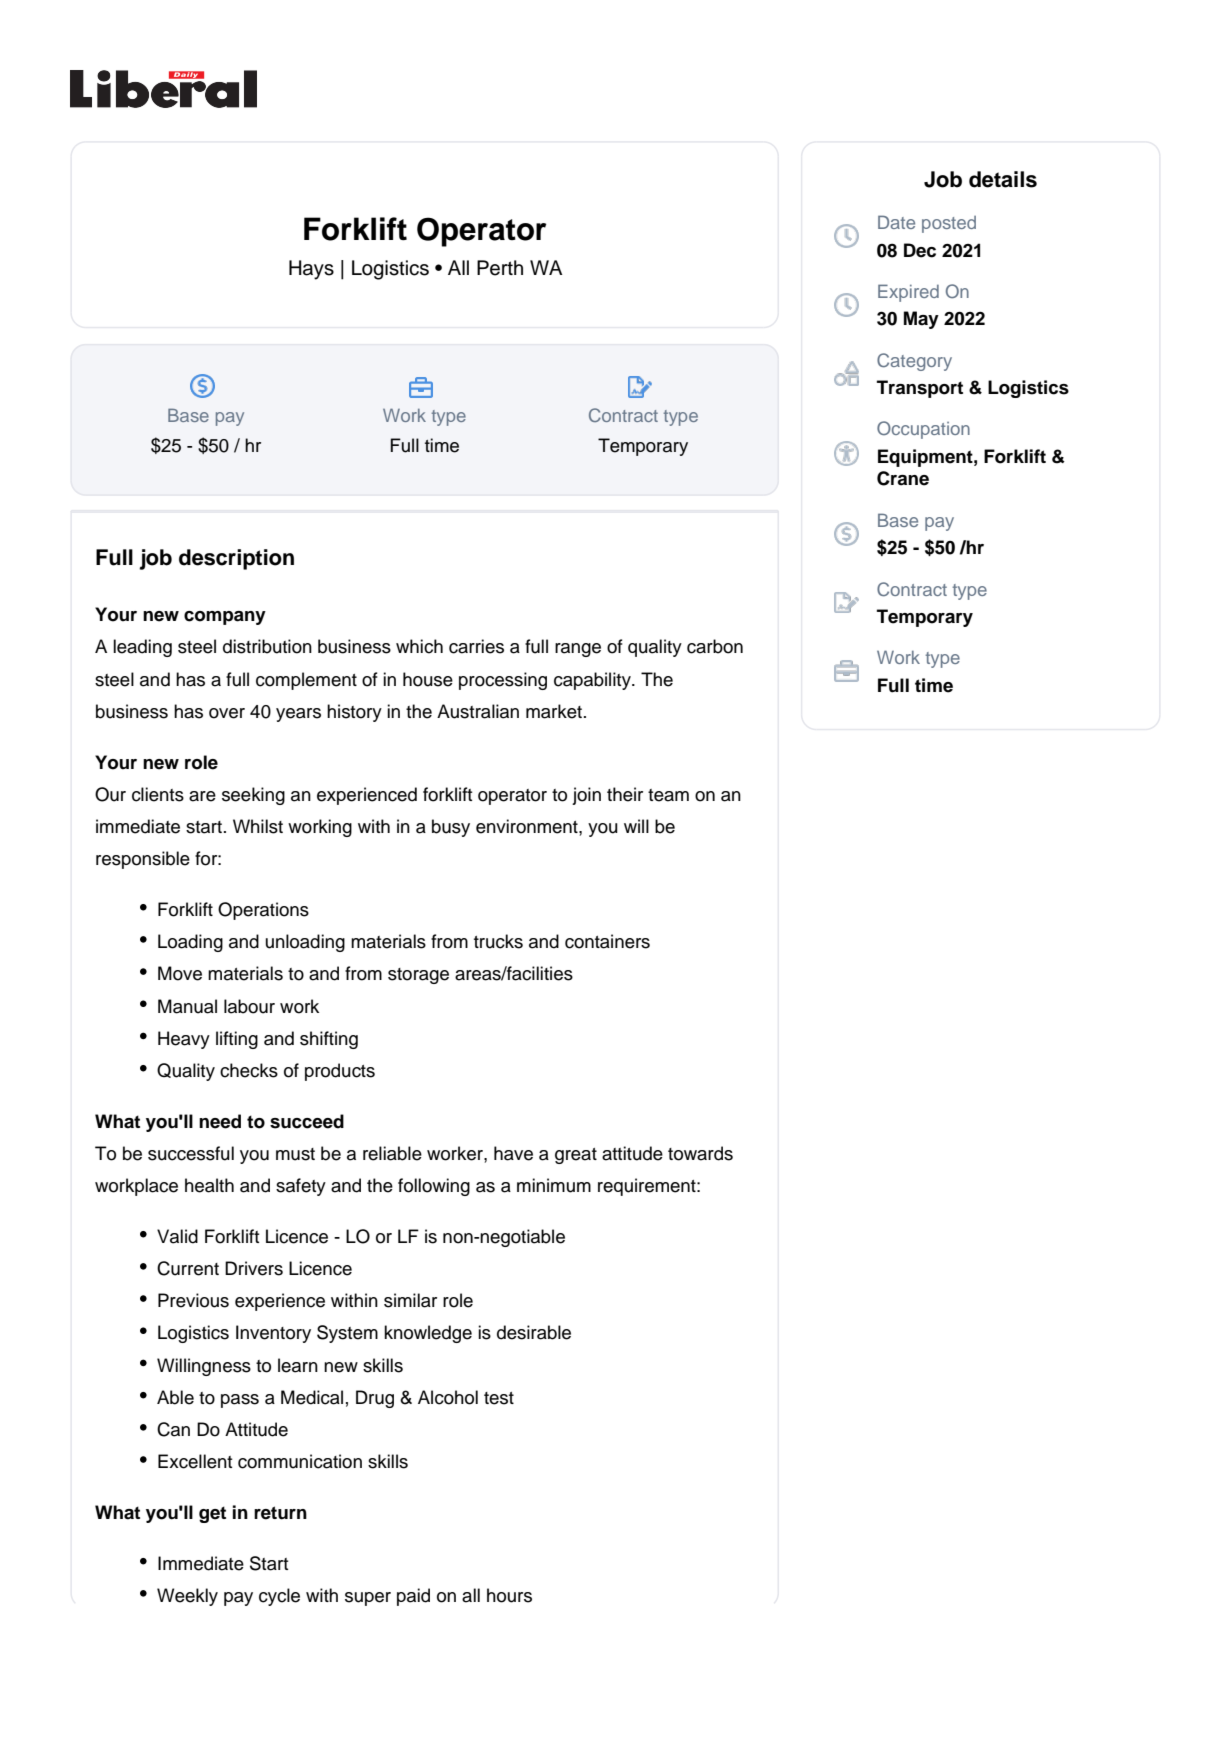  What do you see at coordinates (668, 795) in the image?
I see `team` at bounding box center [668, 795].
